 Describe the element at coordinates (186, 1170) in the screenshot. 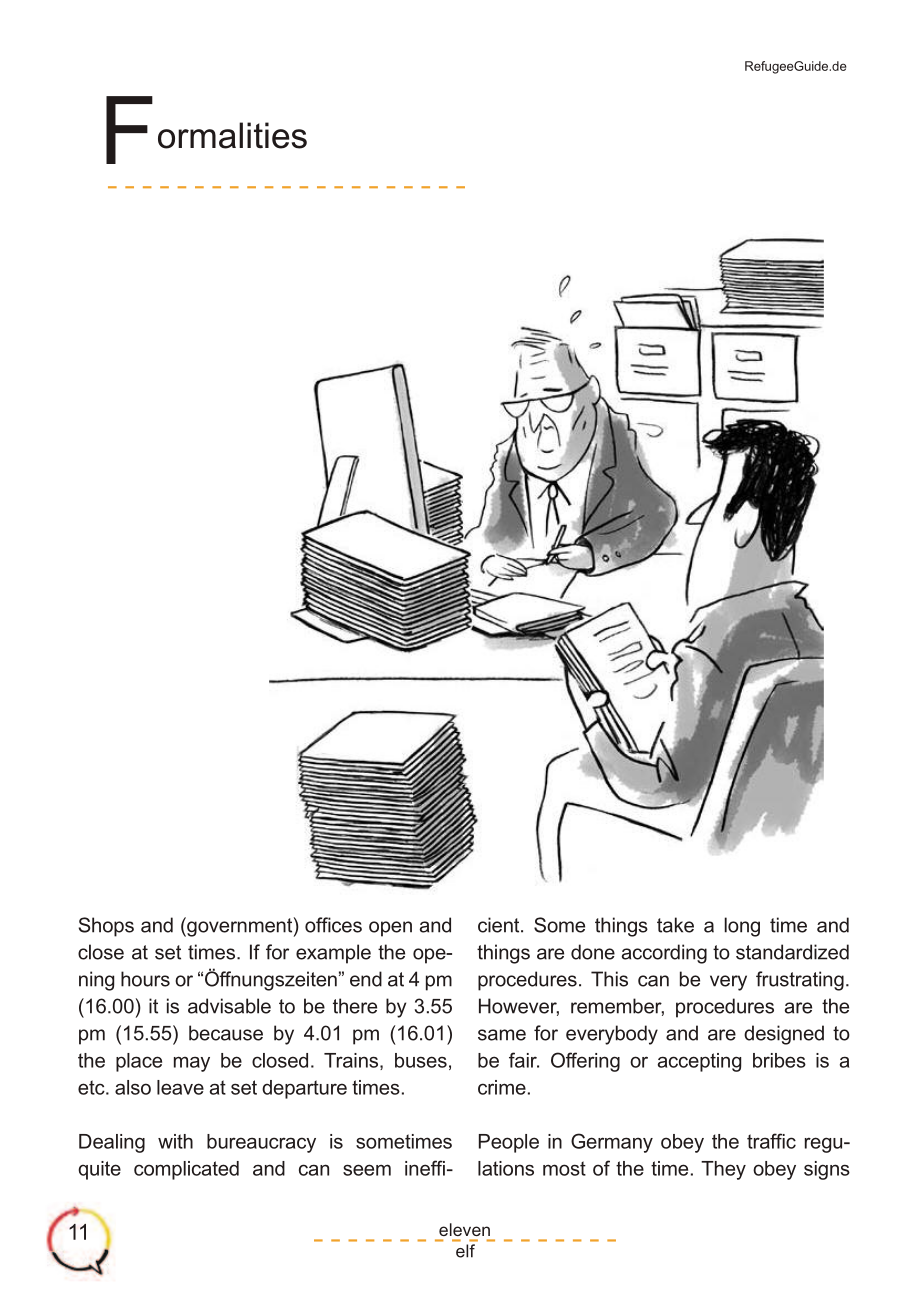

I see `complicated` at that location.
